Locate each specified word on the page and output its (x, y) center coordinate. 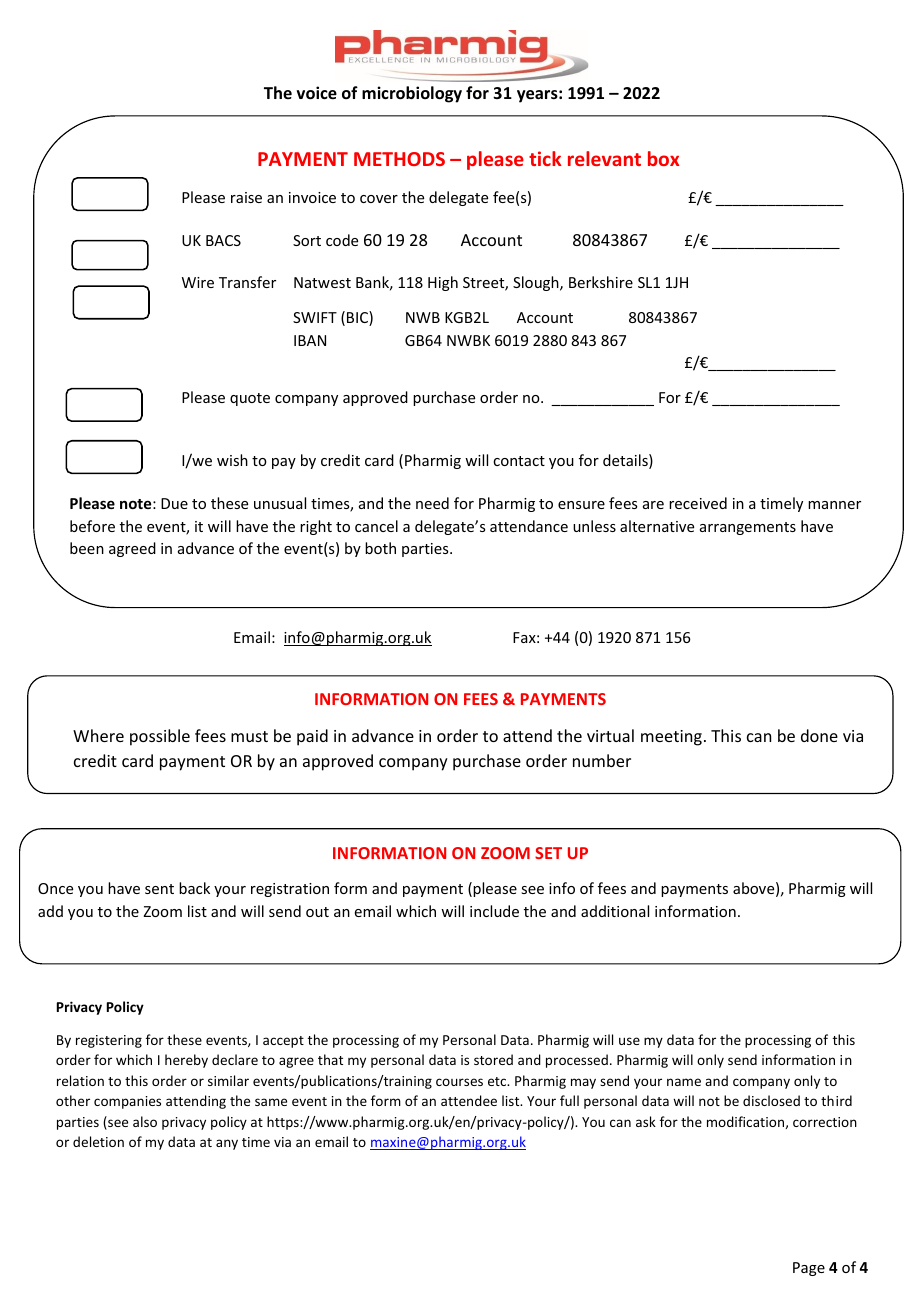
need (432, 503)
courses (459, 1082)
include (494, 911)
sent (159, 889)
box (663, 158)
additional (615, 911)
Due (174, 503)
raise (246, 197)
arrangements (748, 528)
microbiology (412, 94)
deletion (98, 1141)
